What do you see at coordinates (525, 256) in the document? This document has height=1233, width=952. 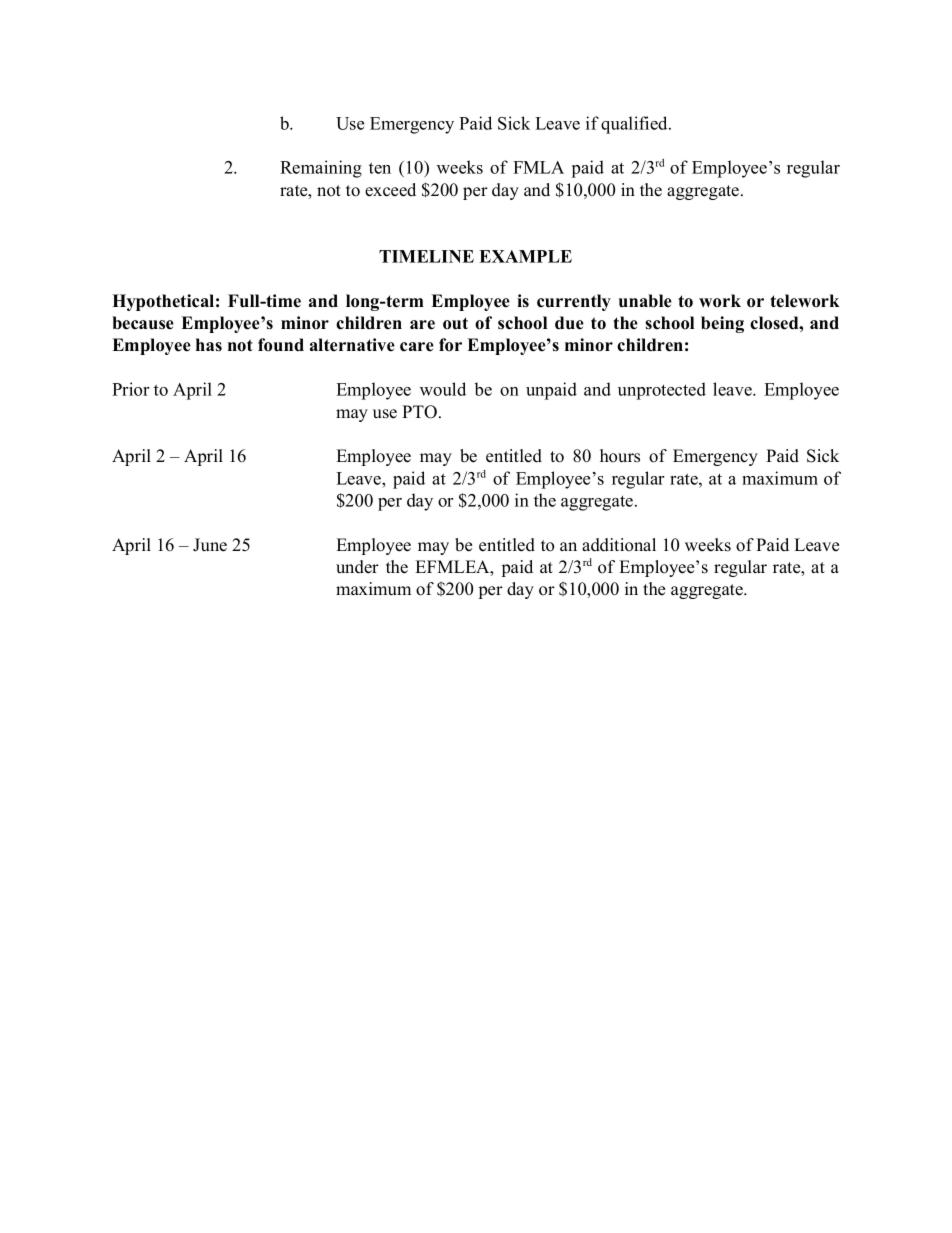 I see `EXAMPLE` at bounding box center [525, 256].
